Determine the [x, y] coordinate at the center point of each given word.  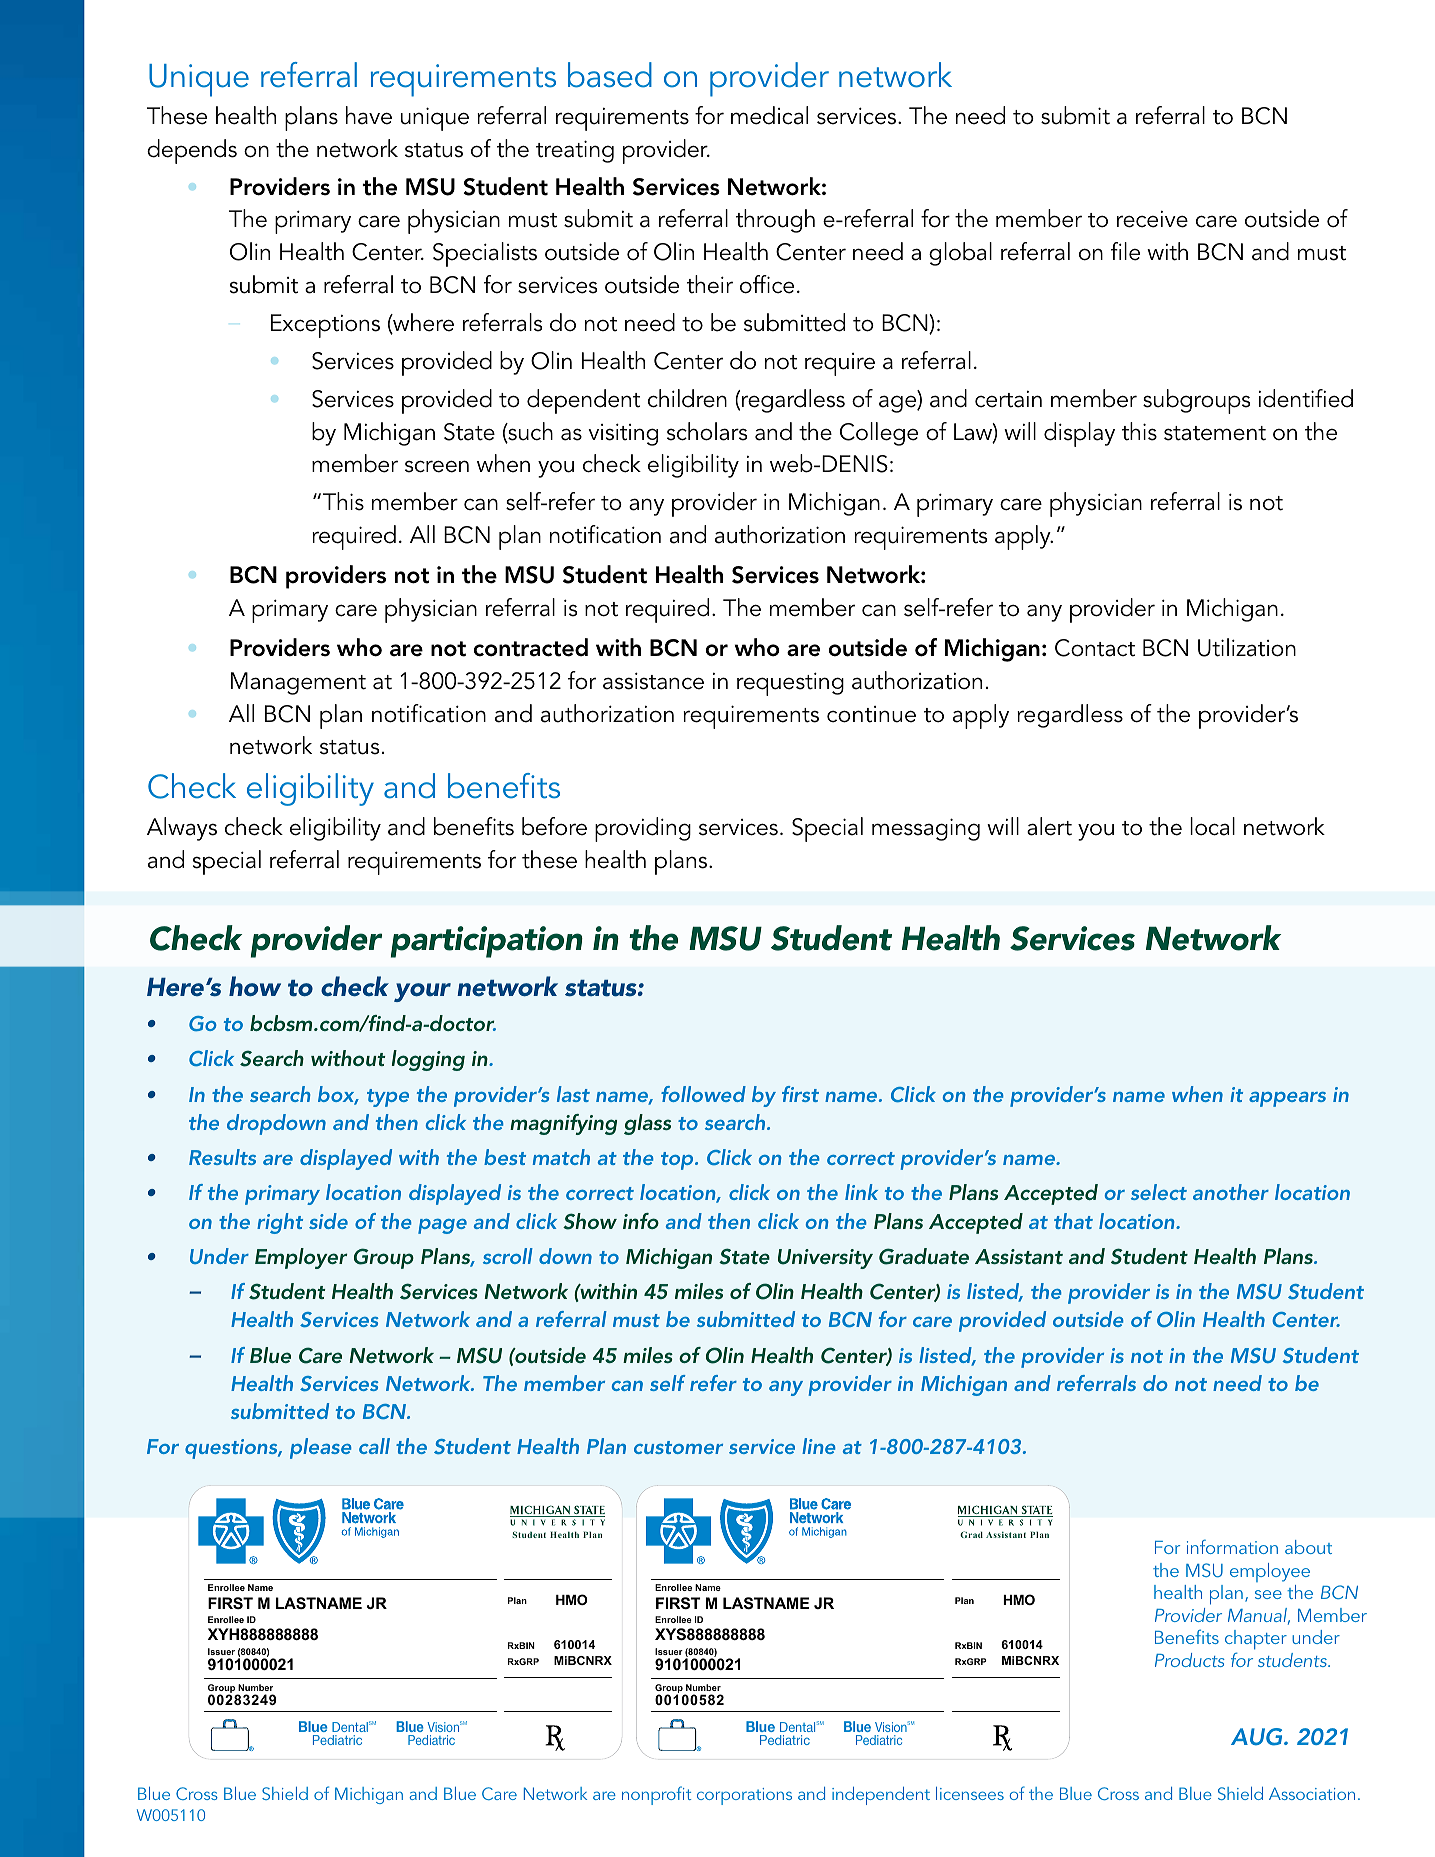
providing [643, 829]
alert [1049, 826]
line [818, 1446]
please [320, 1448]
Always [182, 829]
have [369, 115]
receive [1152, 219]
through [775, 221]
